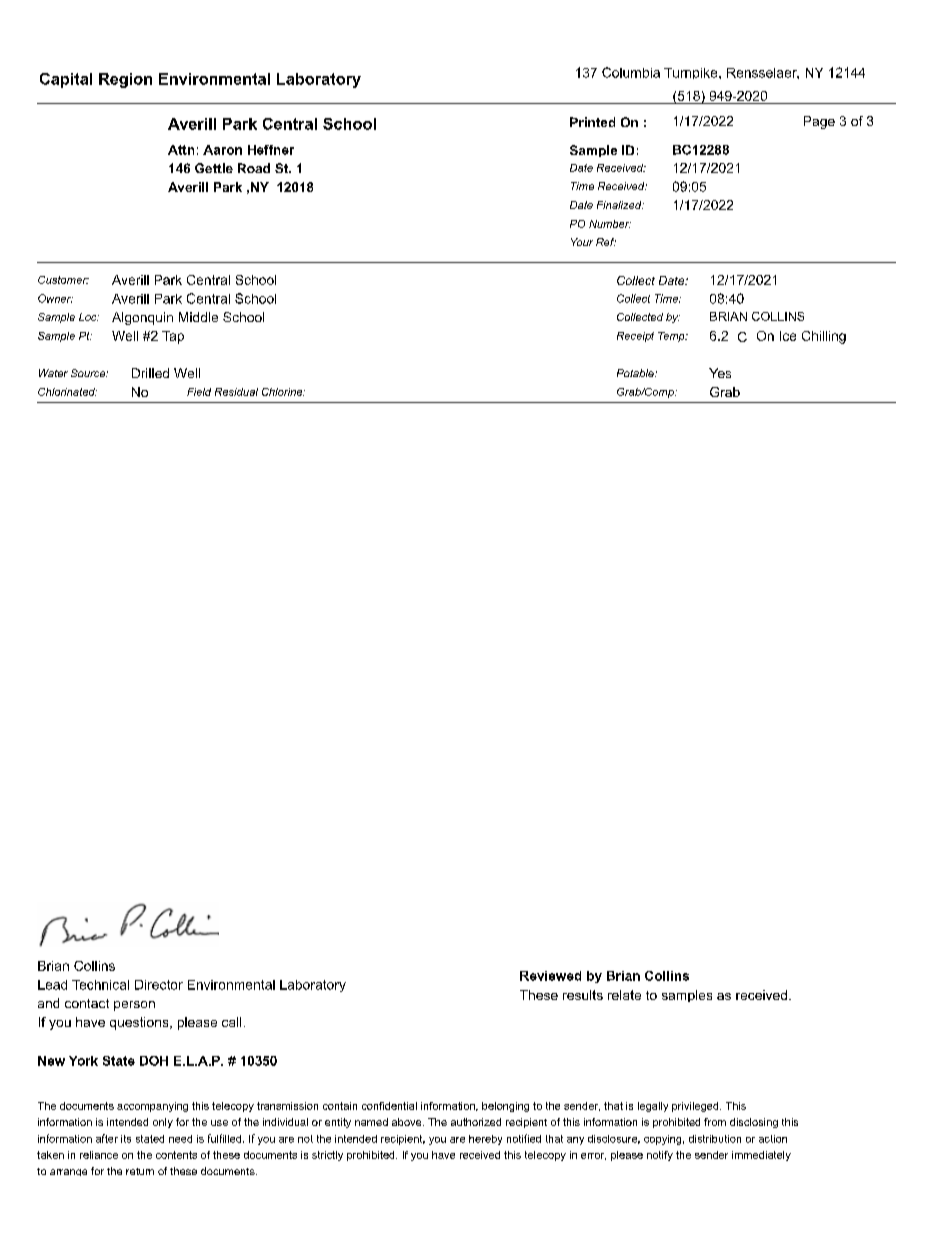 The width and height of the image is (952, 1233). I want to click on relate, so click(624, 995).
